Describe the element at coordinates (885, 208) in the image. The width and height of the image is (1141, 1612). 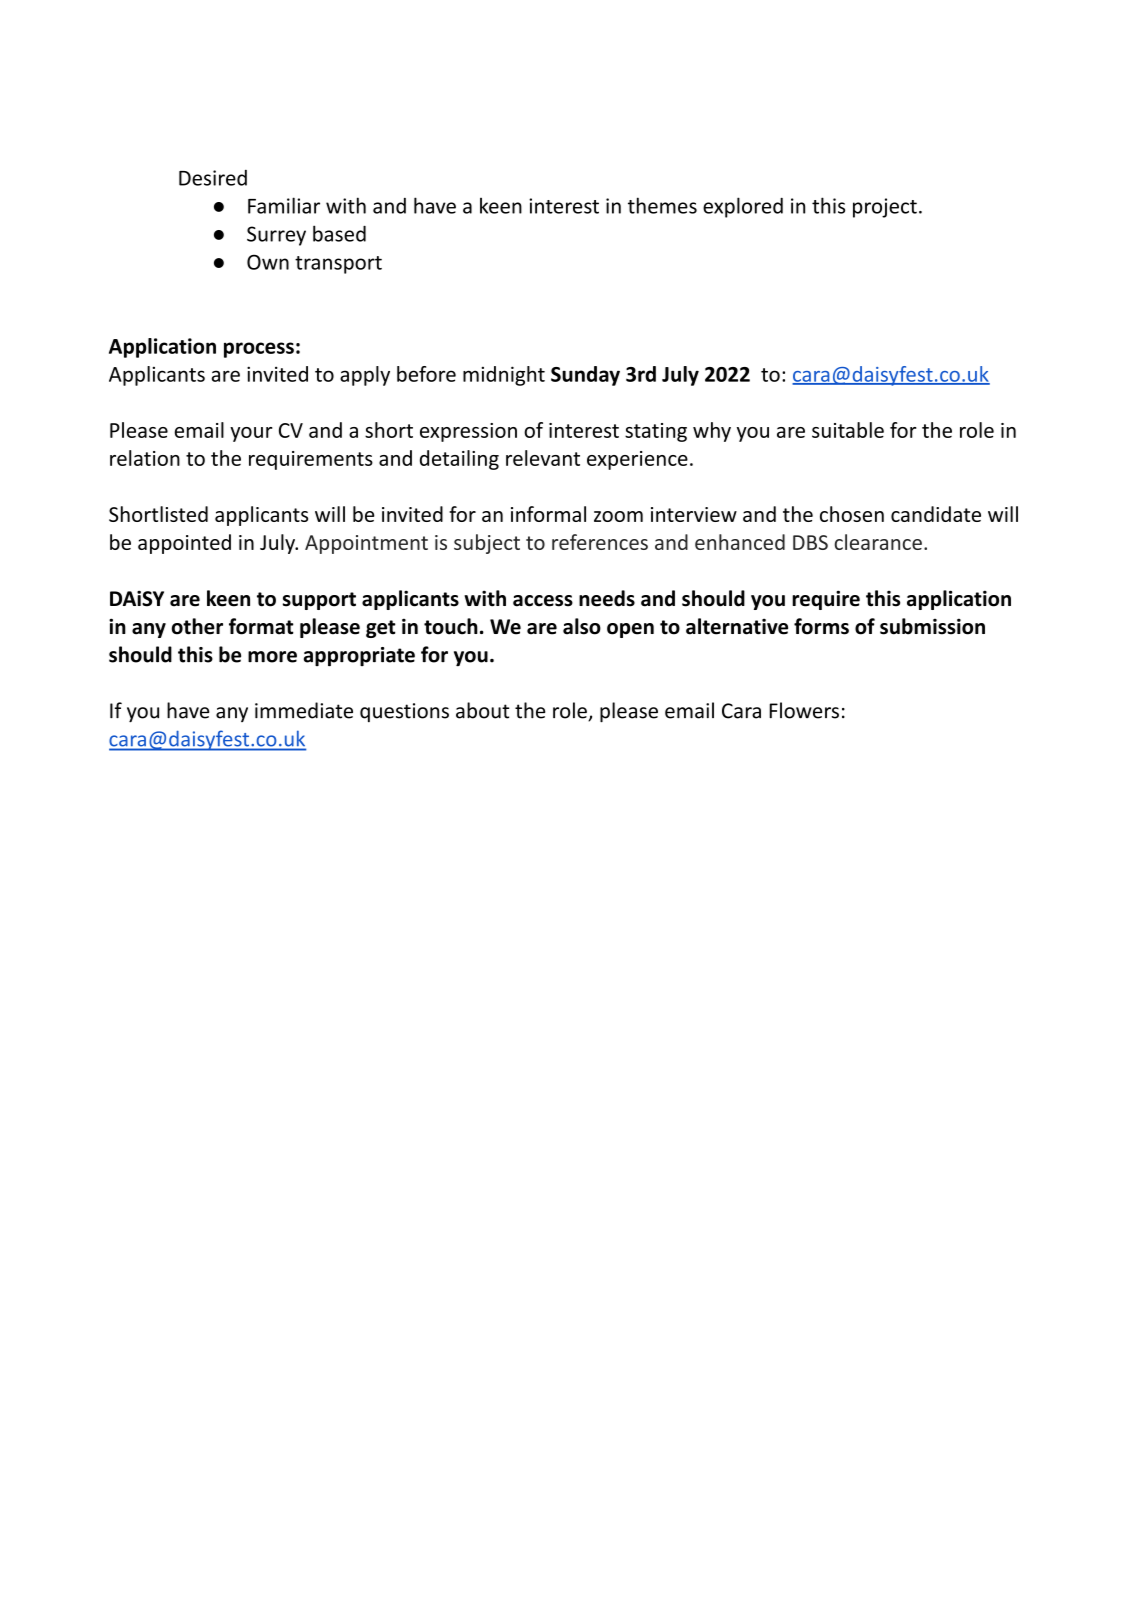
I see `project` at that location.
